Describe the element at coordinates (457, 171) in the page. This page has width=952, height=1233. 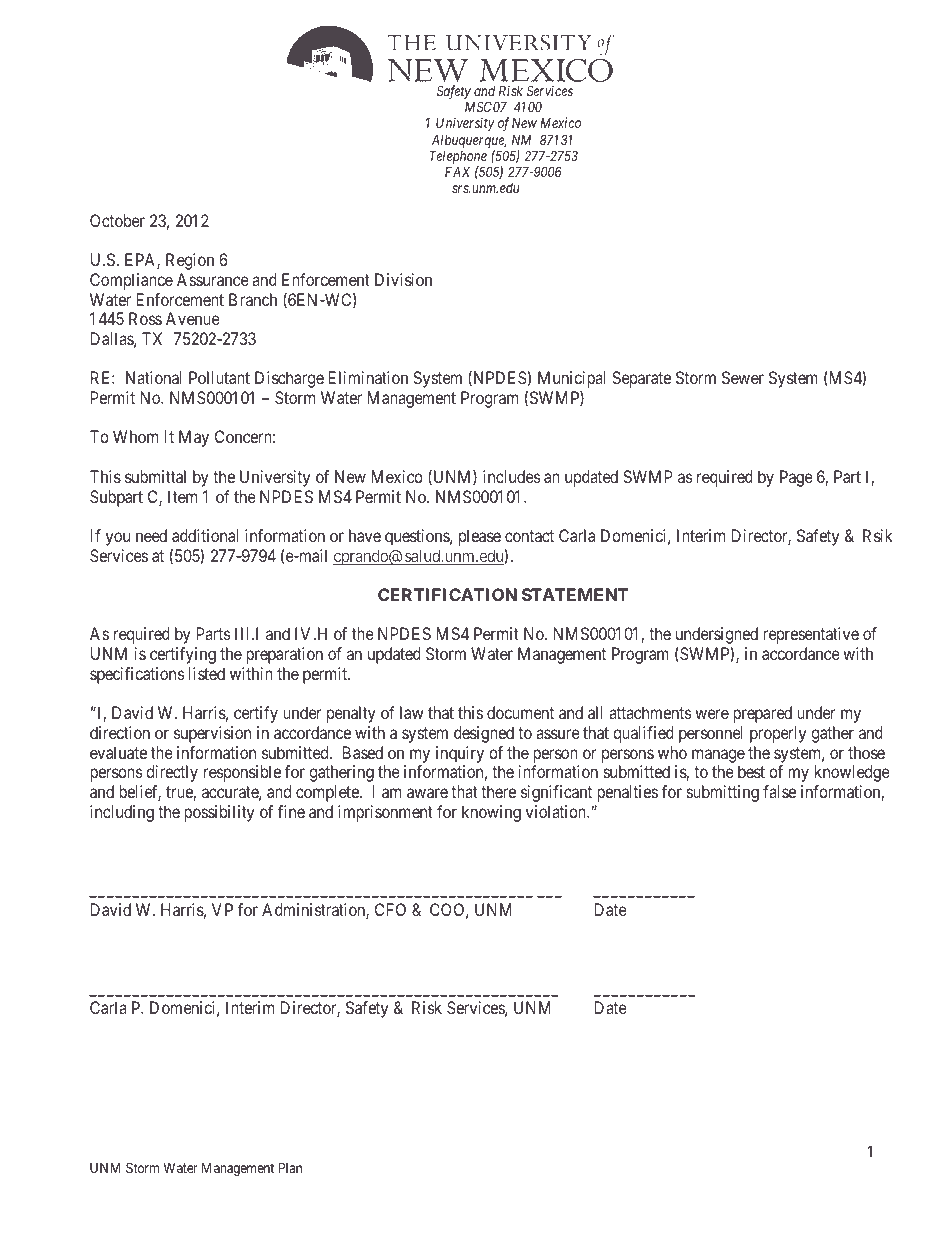
I see `FAX` at that location.
